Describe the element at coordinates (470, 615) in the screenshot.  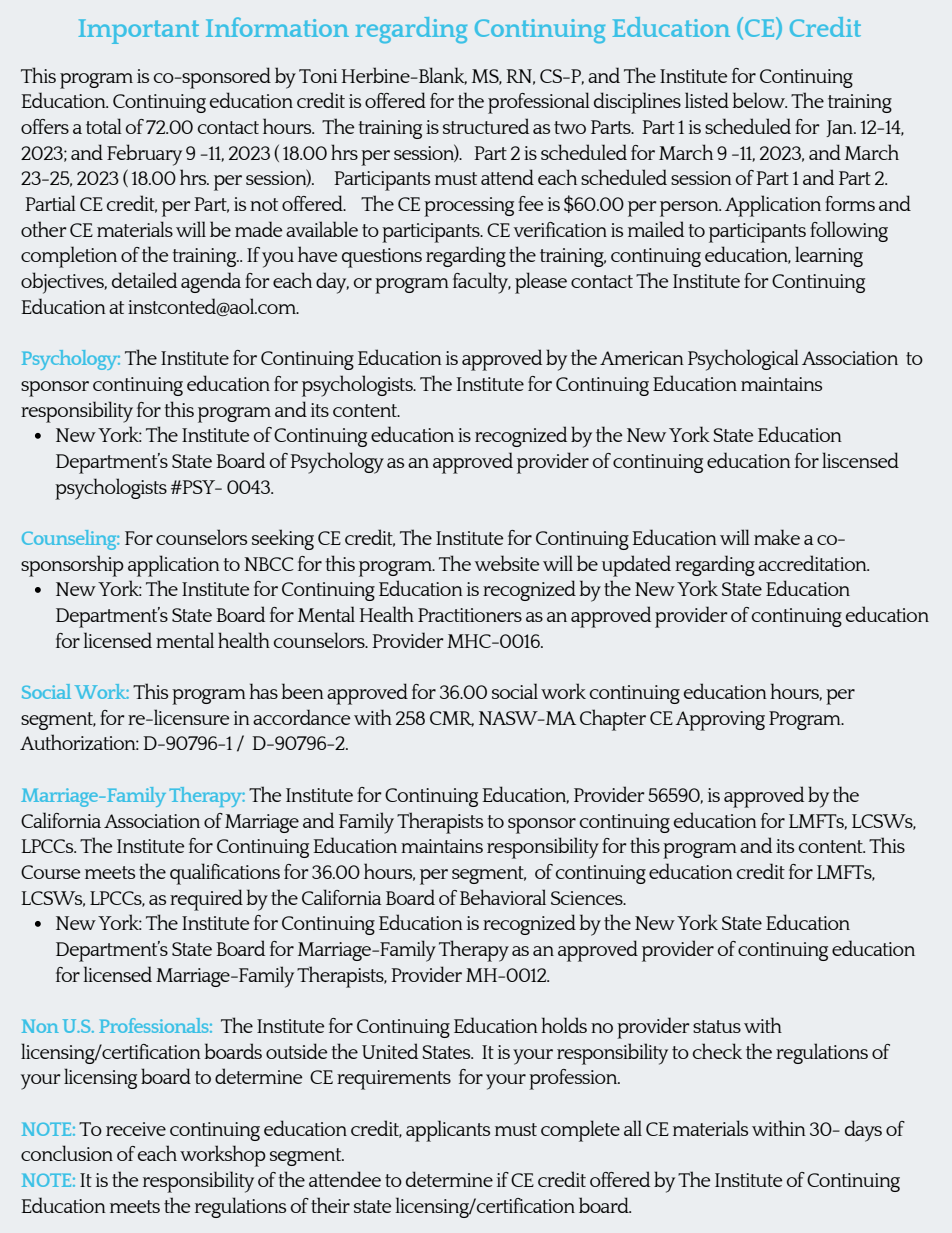
I see `Practitioners` at that location.
